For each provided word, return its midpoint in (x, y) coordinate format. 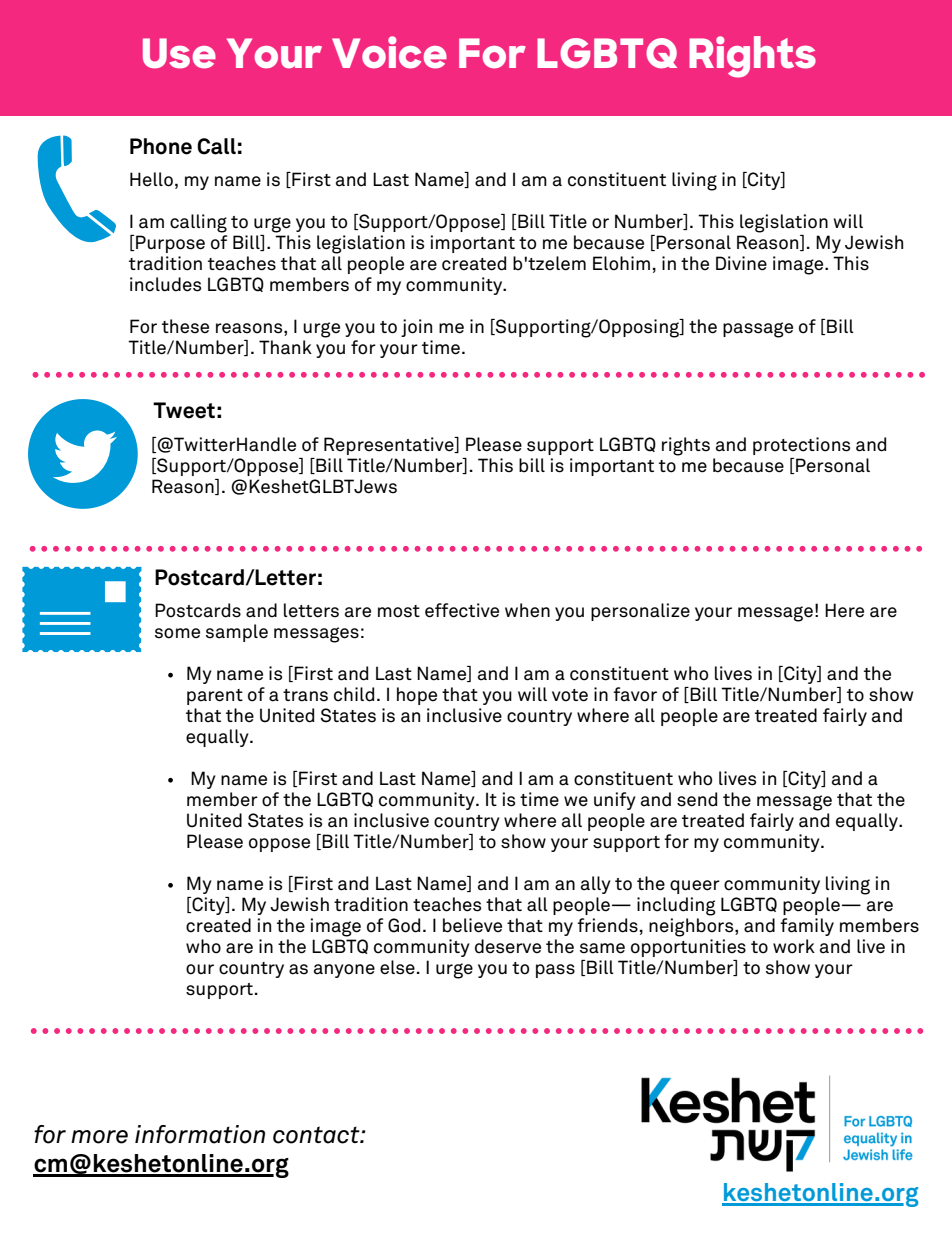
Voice (389, 52)
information (200, 1134)
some (177, 633)
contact (317, 1135)
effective (462, 610)
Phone (161, 146)
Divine (741, 263)
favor (635, 694)
